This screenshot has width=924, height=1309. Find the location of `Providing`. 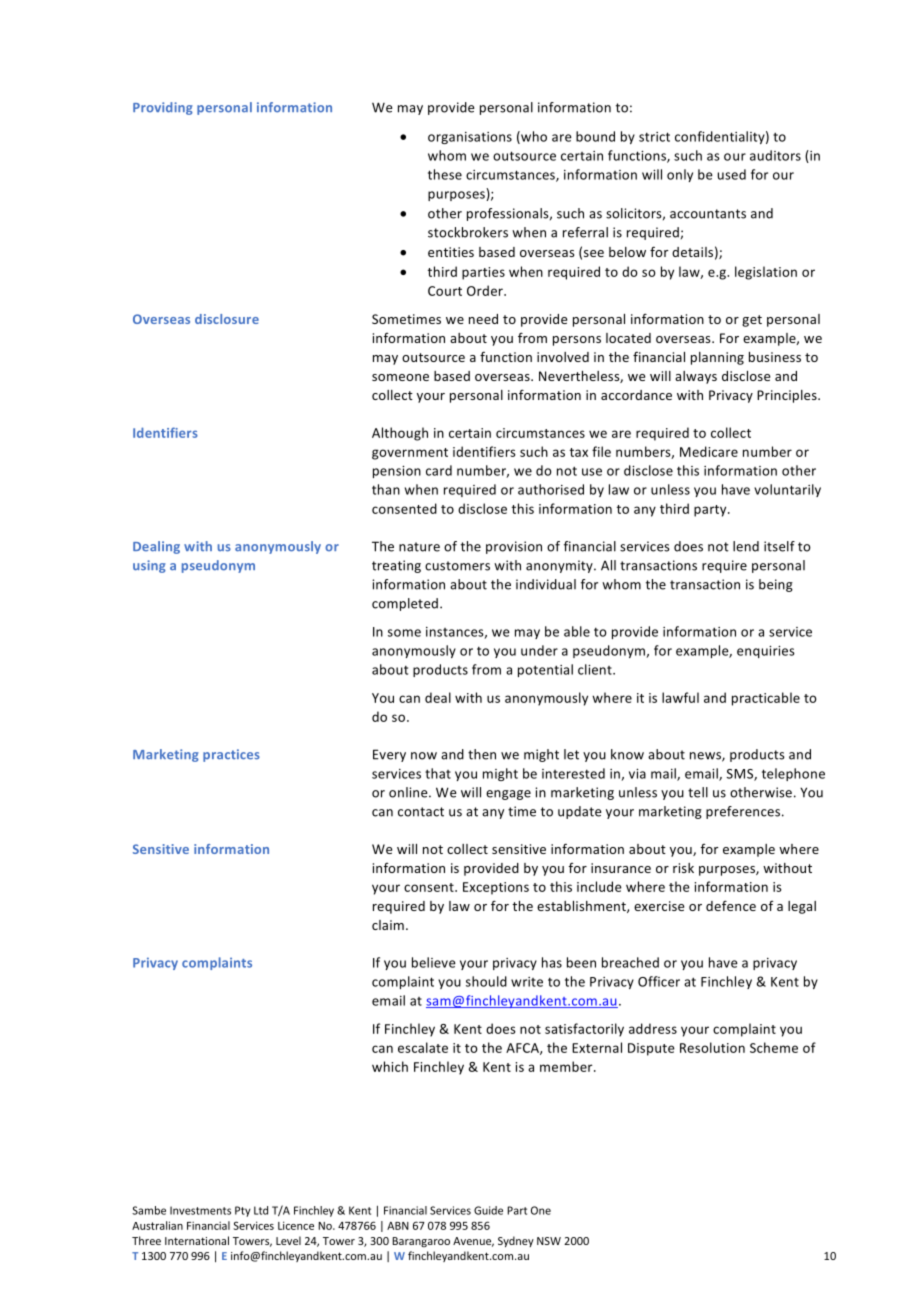

Providing is located at coordinates (163, 108).
